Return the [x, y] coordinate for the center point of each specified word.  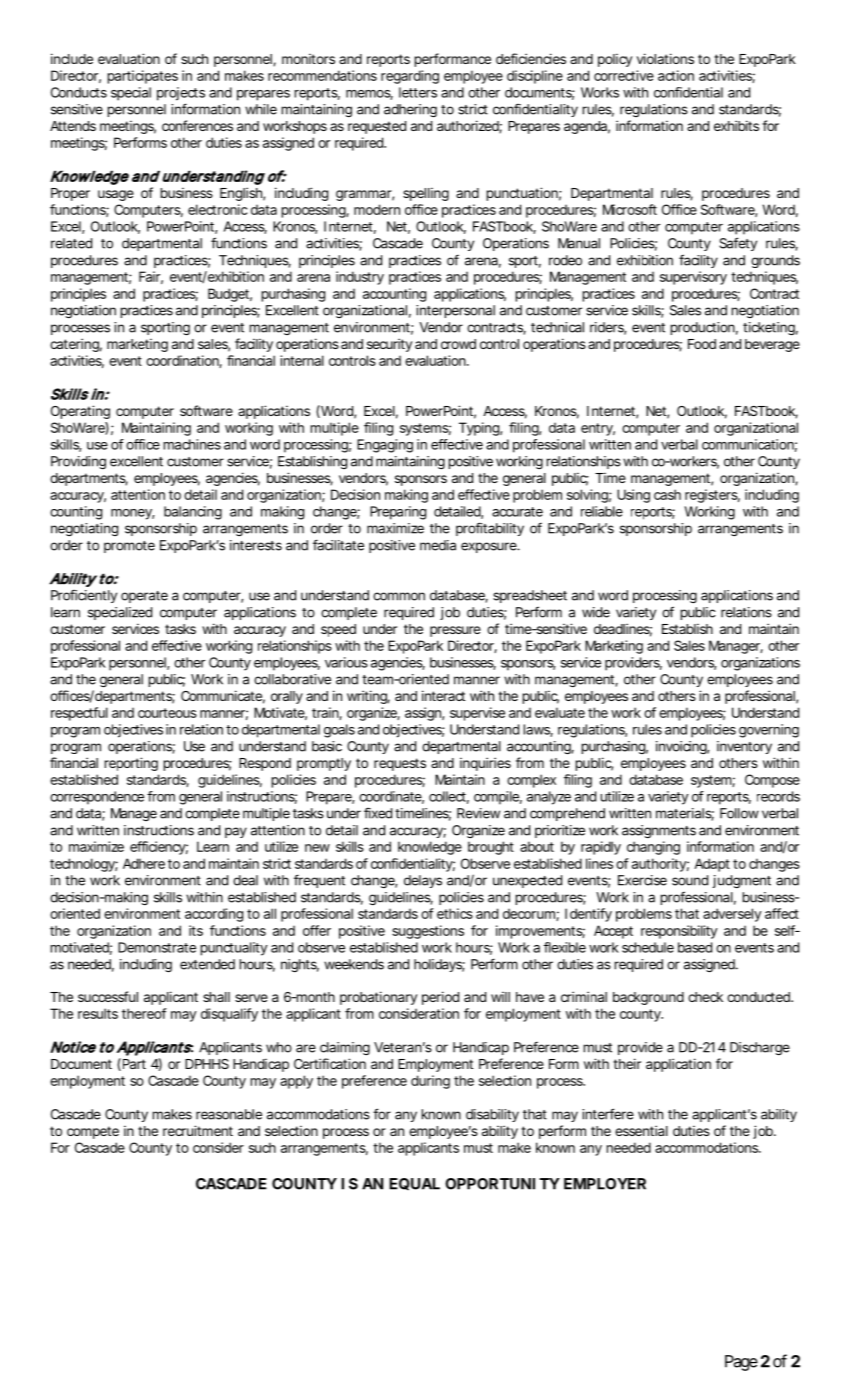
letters [418, 92]
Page [741, 1363]
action [676, 75]
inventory [744, 747]
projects [181, 94]
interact [443, 695]
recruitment [198, 1130]
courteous [167, 713]
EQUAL [414, 1184]
